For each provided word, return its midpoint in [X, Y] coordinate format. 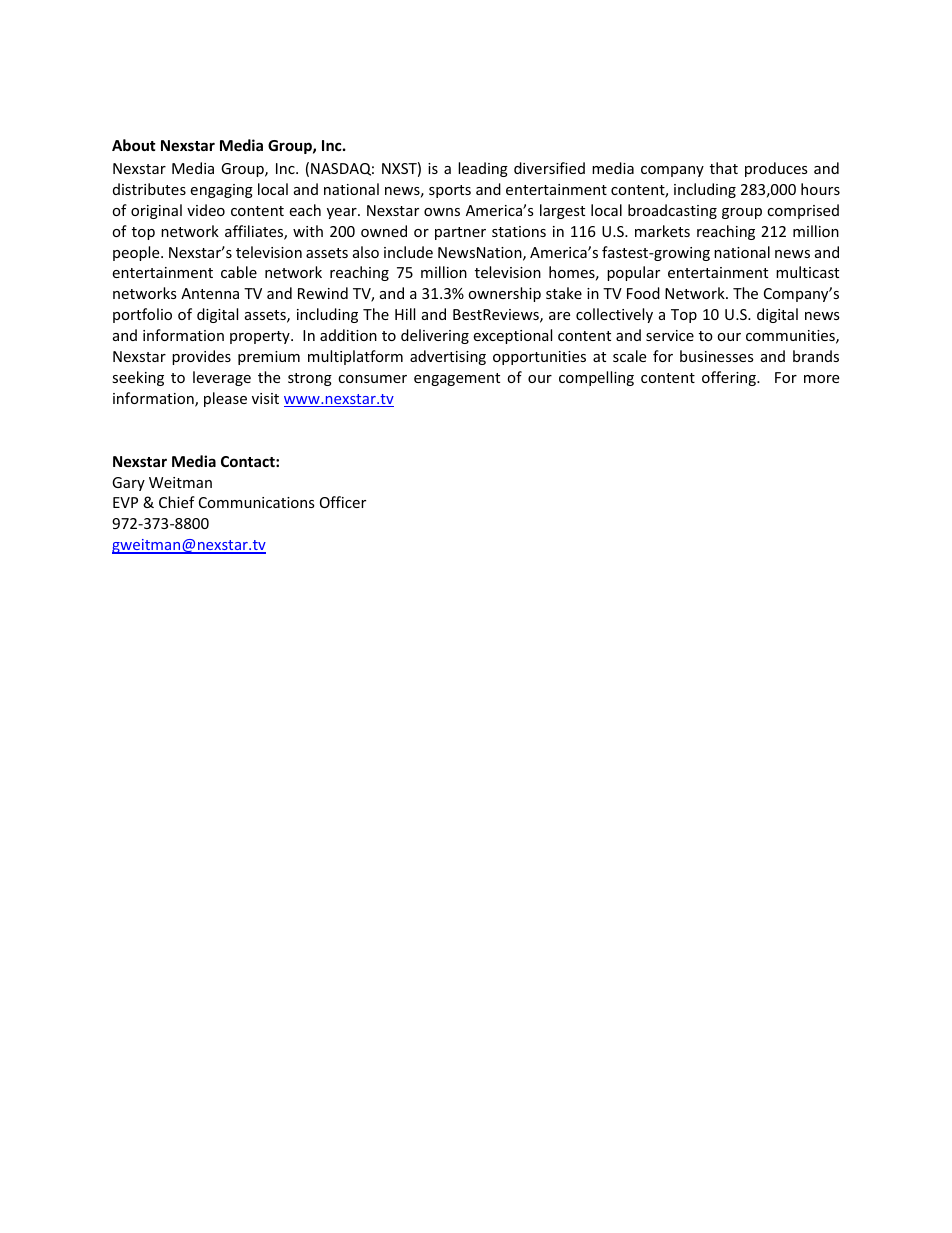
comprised [803, 211]
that [724, 168]
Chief [177, 502]
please [225, 399]
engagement [457, 379]
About [134, 145]
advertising [448, 357]
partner [460, 233]
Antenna [210, 293]
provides [201, 357]
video [206, 210]
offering [730, 378]
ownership [504, 294]
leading [483, 169]
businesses [717, 356]
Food [643, 293]
